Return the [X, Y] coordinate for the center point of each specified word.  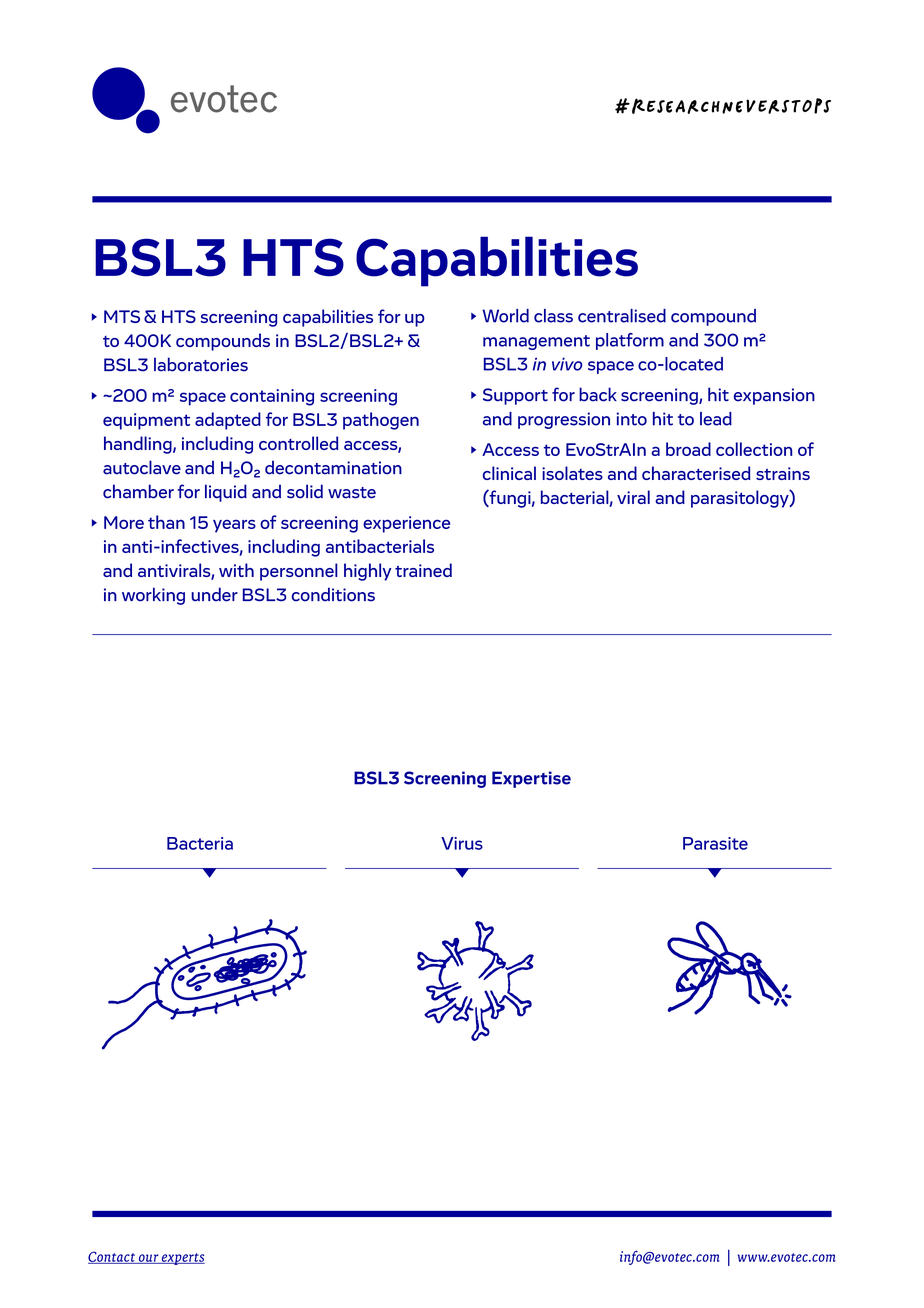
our [148, 1259]
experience [406, 524]
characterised [696, 473]
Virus [462, 843]
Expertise [531, 779]
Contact [112, 1257]
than [166, 522]
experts [182, 1259]
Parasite [715, 843]
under [214, 594]
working [153, 596]
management [536, 342]
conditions [333, 594]
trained [423, 570]
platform [630, 341]
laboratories [201, 364]
